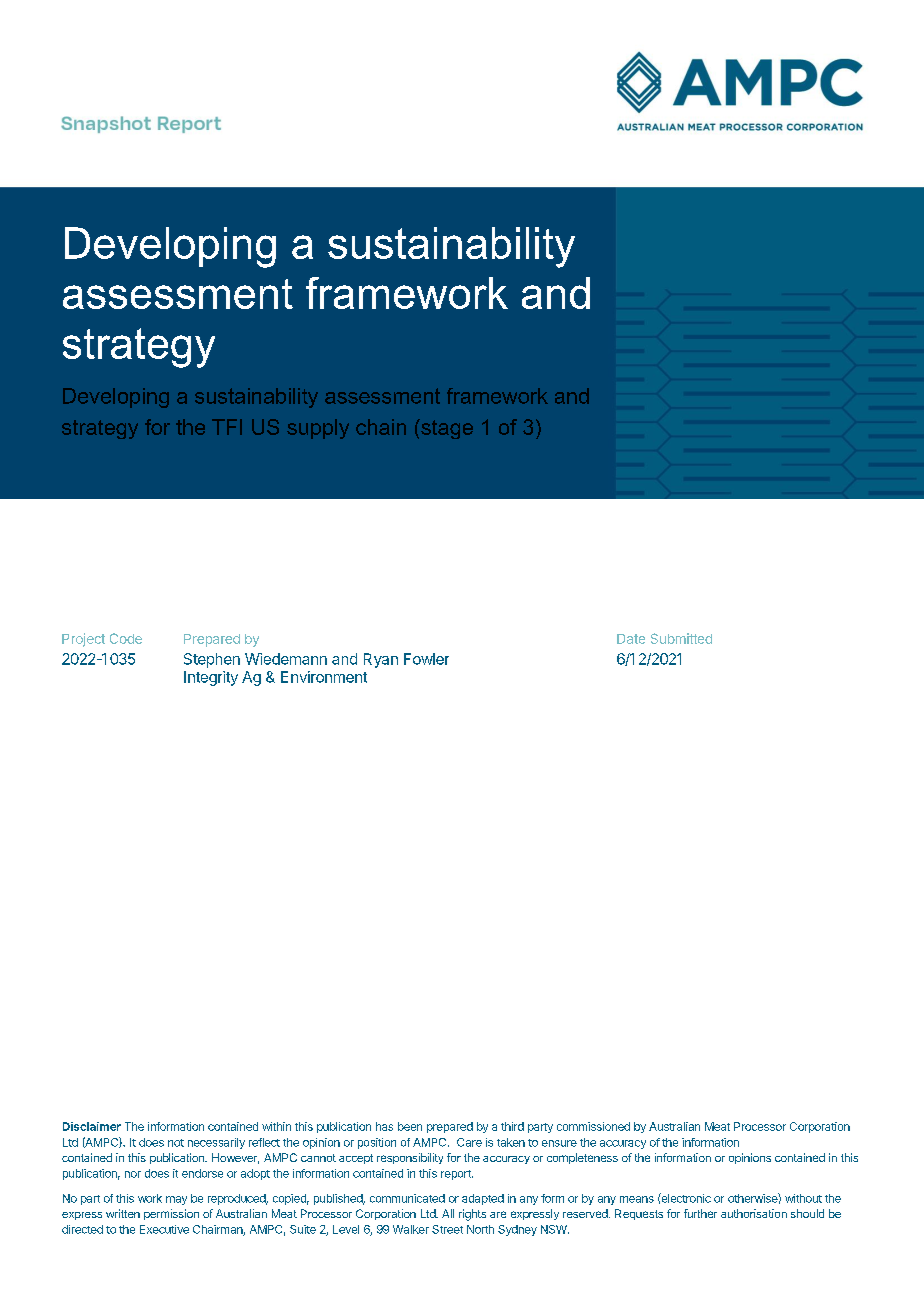 The height and width of the screenshot is (1308, 924). I want to click on Submitted, so click(681, 638).
